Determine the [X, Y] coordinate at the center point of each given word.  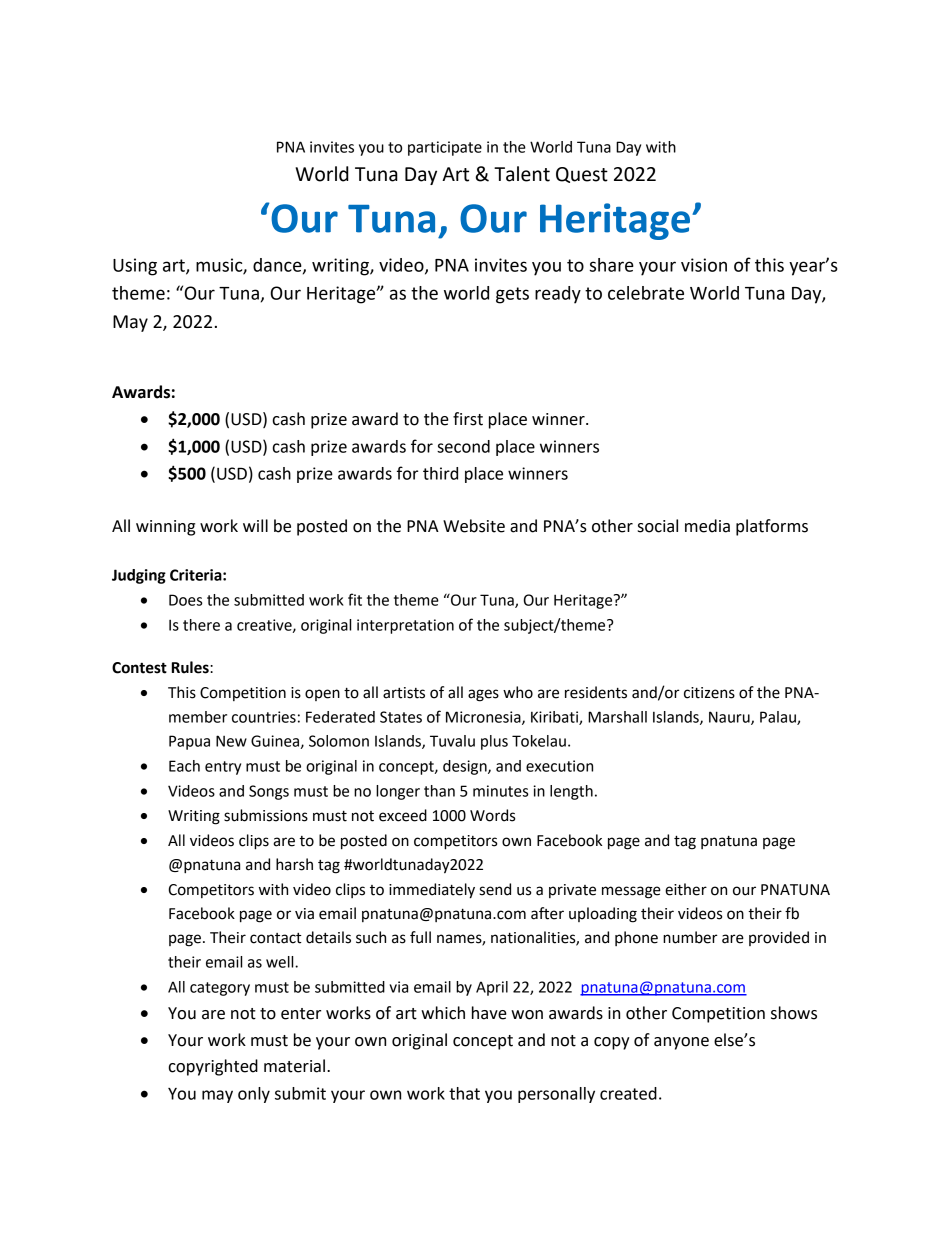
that [464, 1093]
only [254, 1095]
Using [135, 267]
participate [445, 148]
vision [704, 265]
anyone [681, 1043]
